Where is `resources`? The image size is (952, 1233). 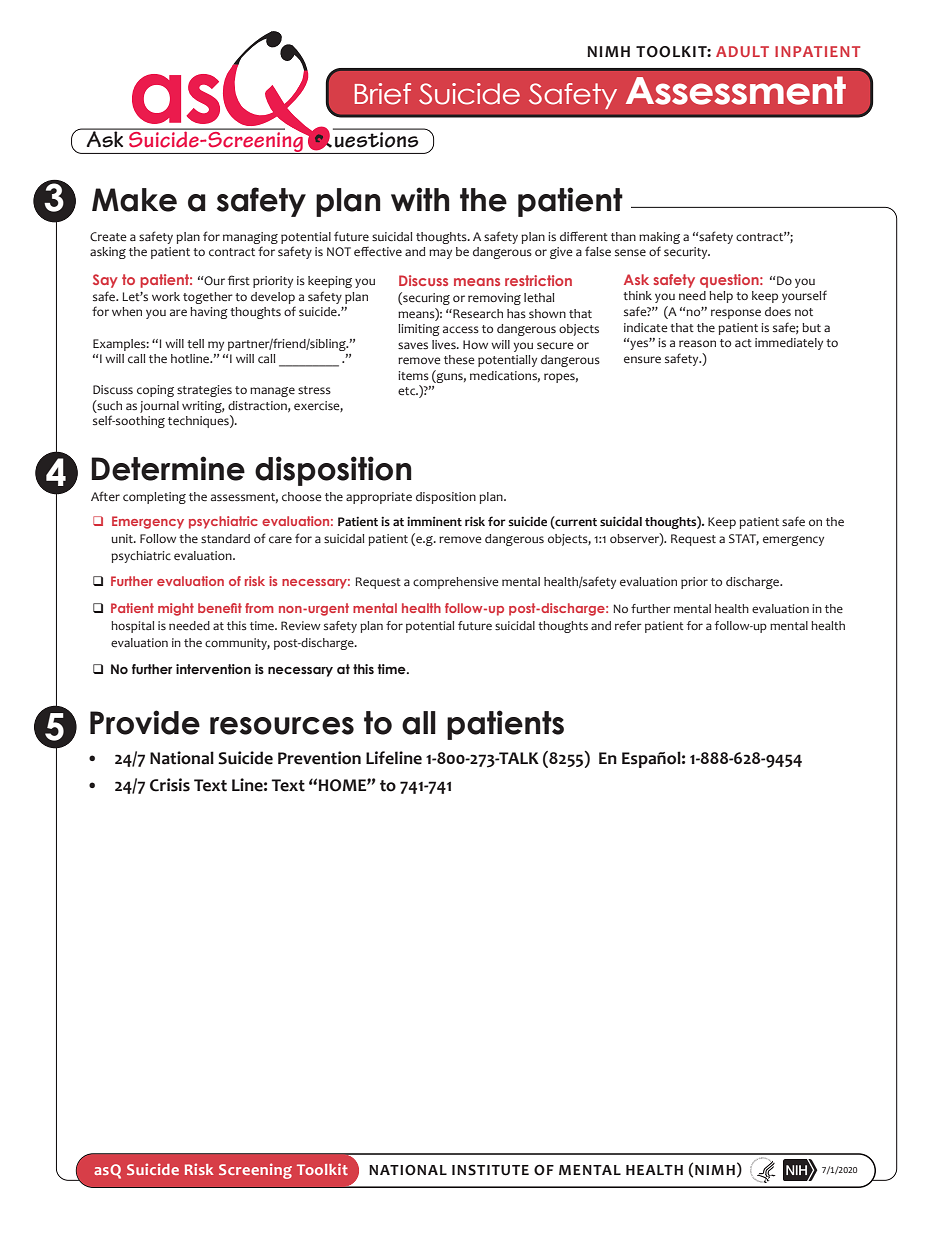 resources is located at coordinates (282, 726).
